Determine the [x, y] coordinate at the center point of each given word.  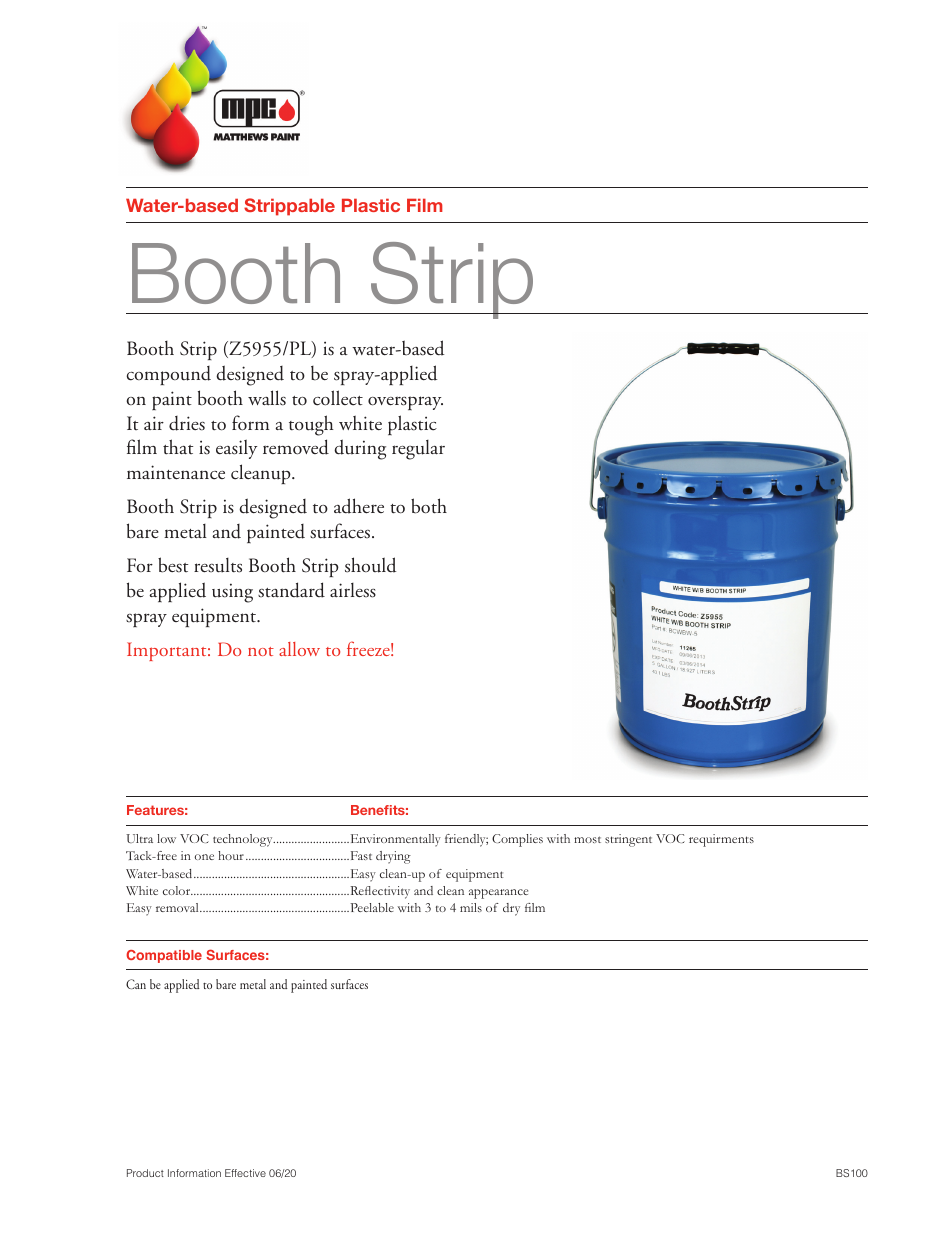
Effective [245, 1173]
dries [187, 423]
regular [418, 450]
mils [471, 907]
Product [145, 1173]
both [429, 506]
